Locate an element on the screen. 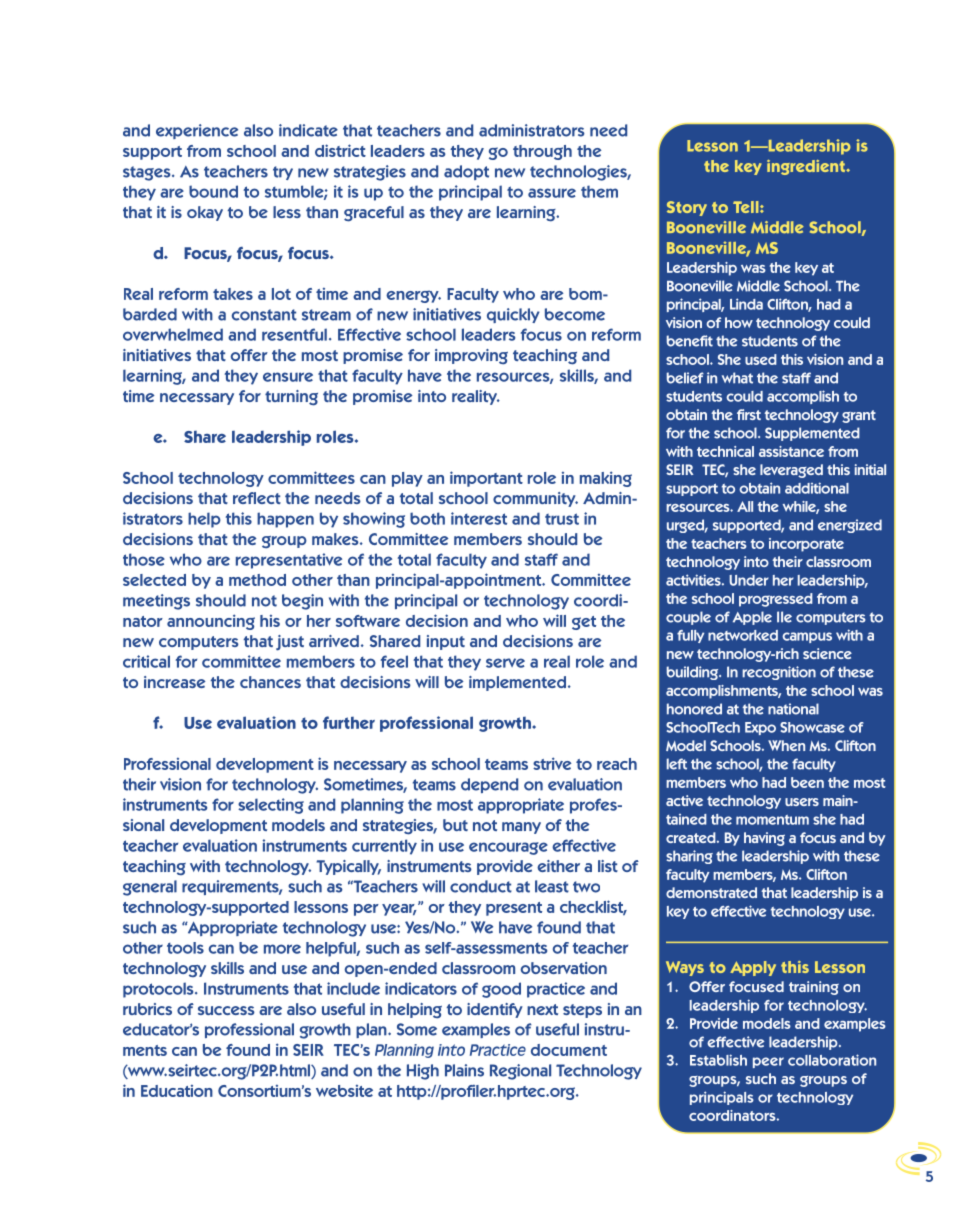 The image size is (980, 1226). implemented is located at coordinates (517, 683).
